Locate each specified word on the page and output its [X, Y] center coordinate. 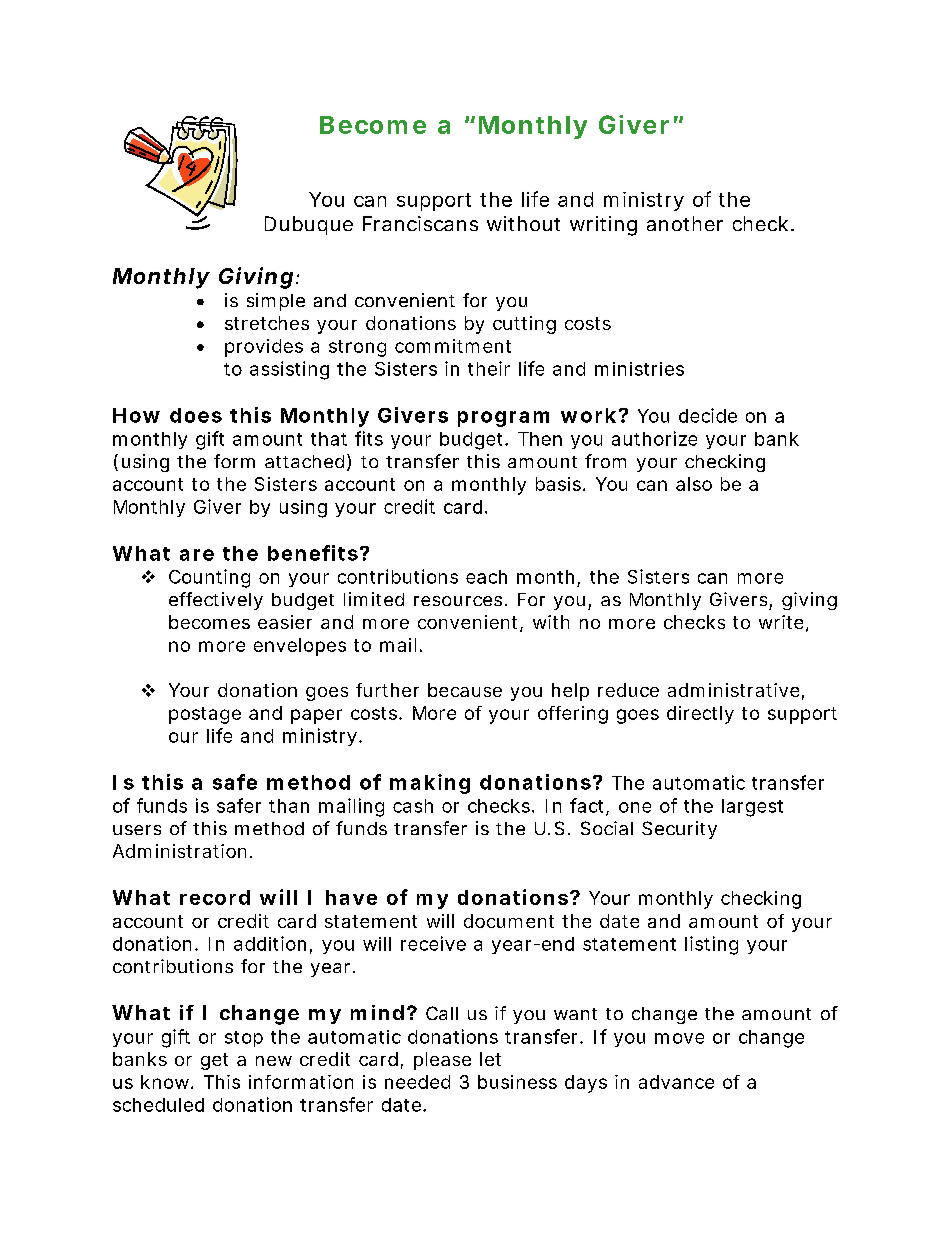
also [694, 484]
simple [276, 302]
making [430, 784]
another [685, 223]
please [442, 1061]
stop [244, 1039]
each [486, 577]
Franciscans [420, 223]
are [197, 555]
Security [679, 830]
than [289, 806]
